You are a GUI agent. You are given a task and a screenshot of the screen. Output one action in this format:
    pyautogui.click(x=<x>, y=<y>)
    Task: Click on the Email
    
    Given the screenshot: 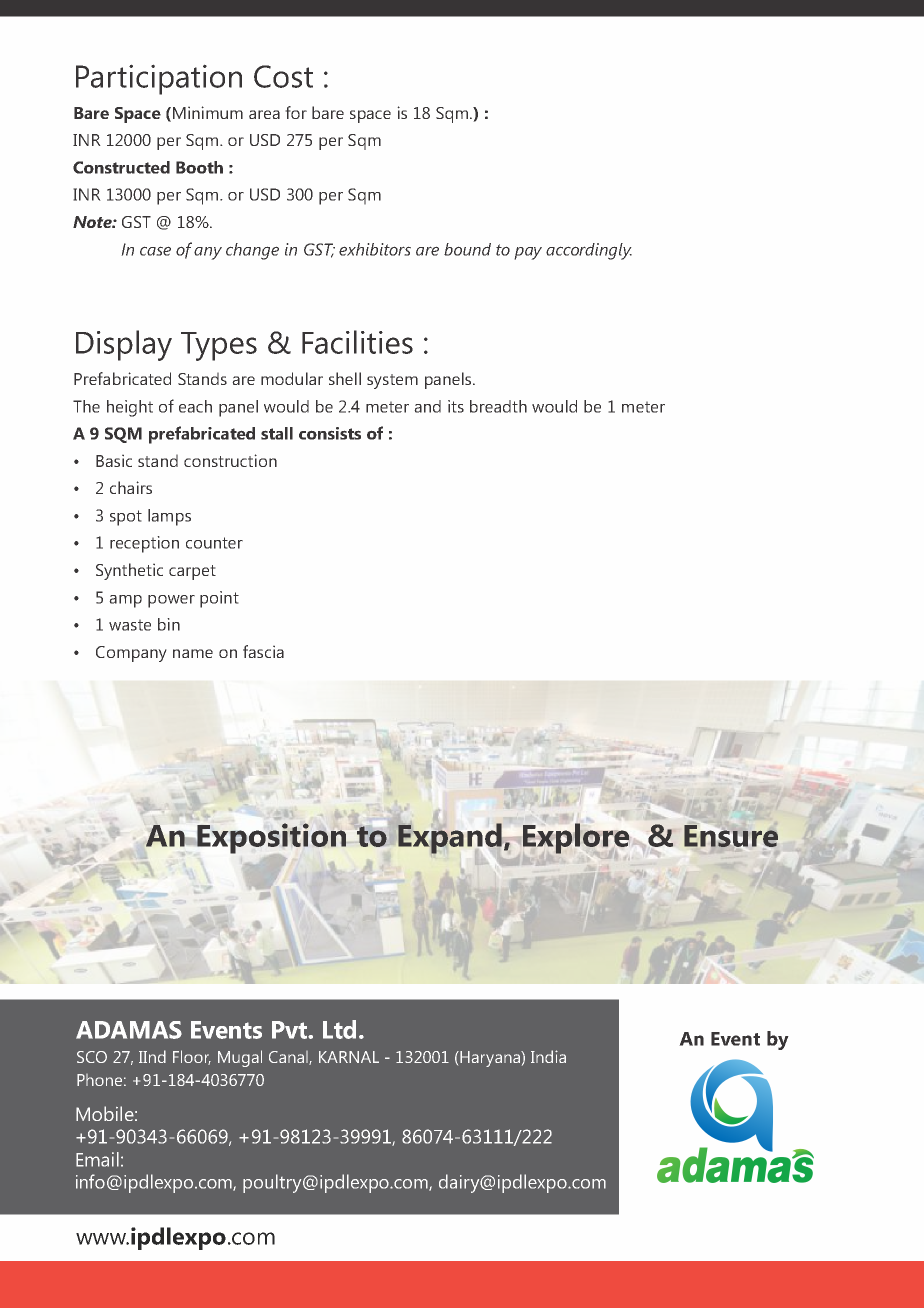 What is the action you would take?
    pyautogui.click(x=97, y=1159)
